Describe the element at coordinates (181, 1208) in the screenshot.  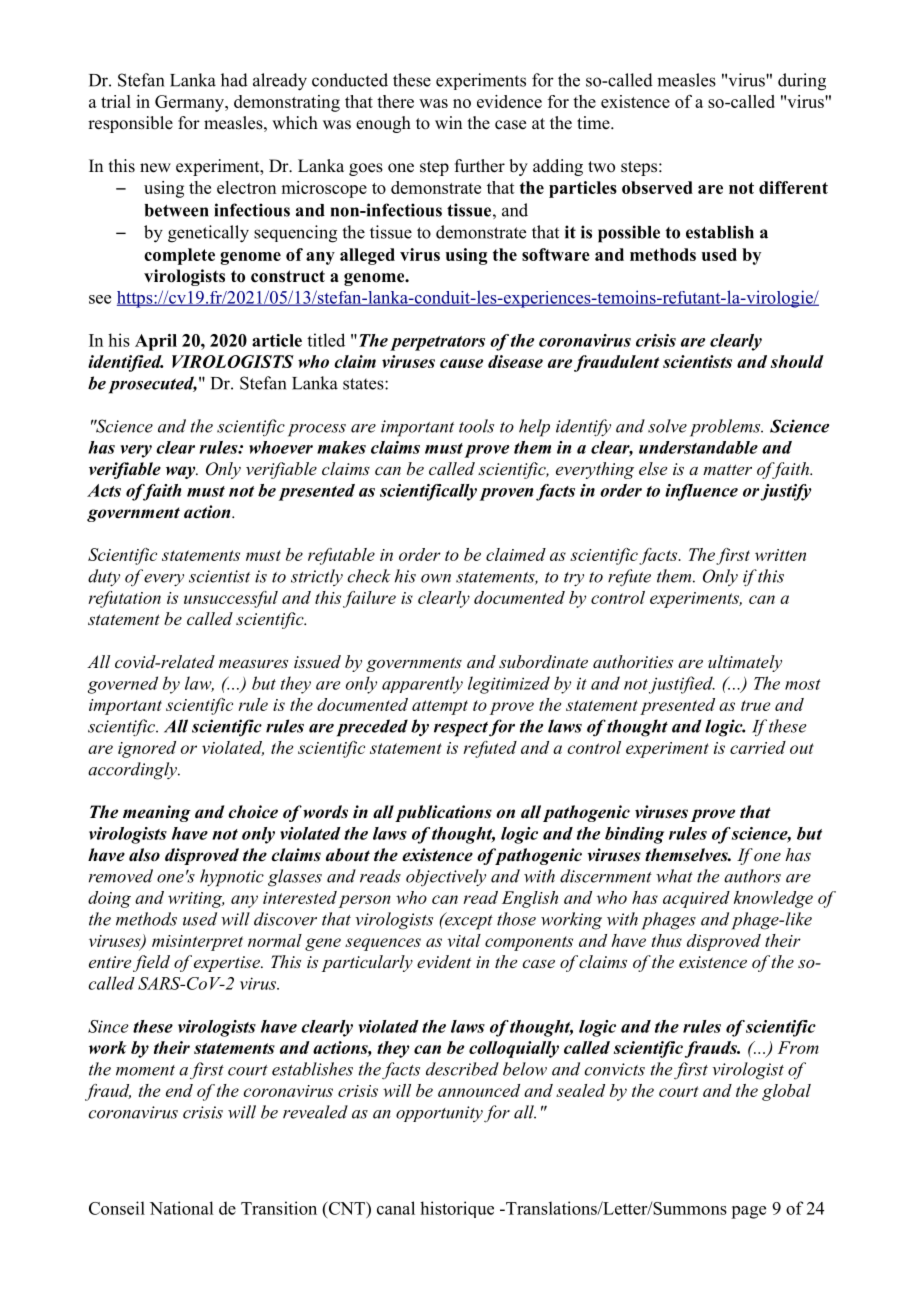
I see `National` at that location.
